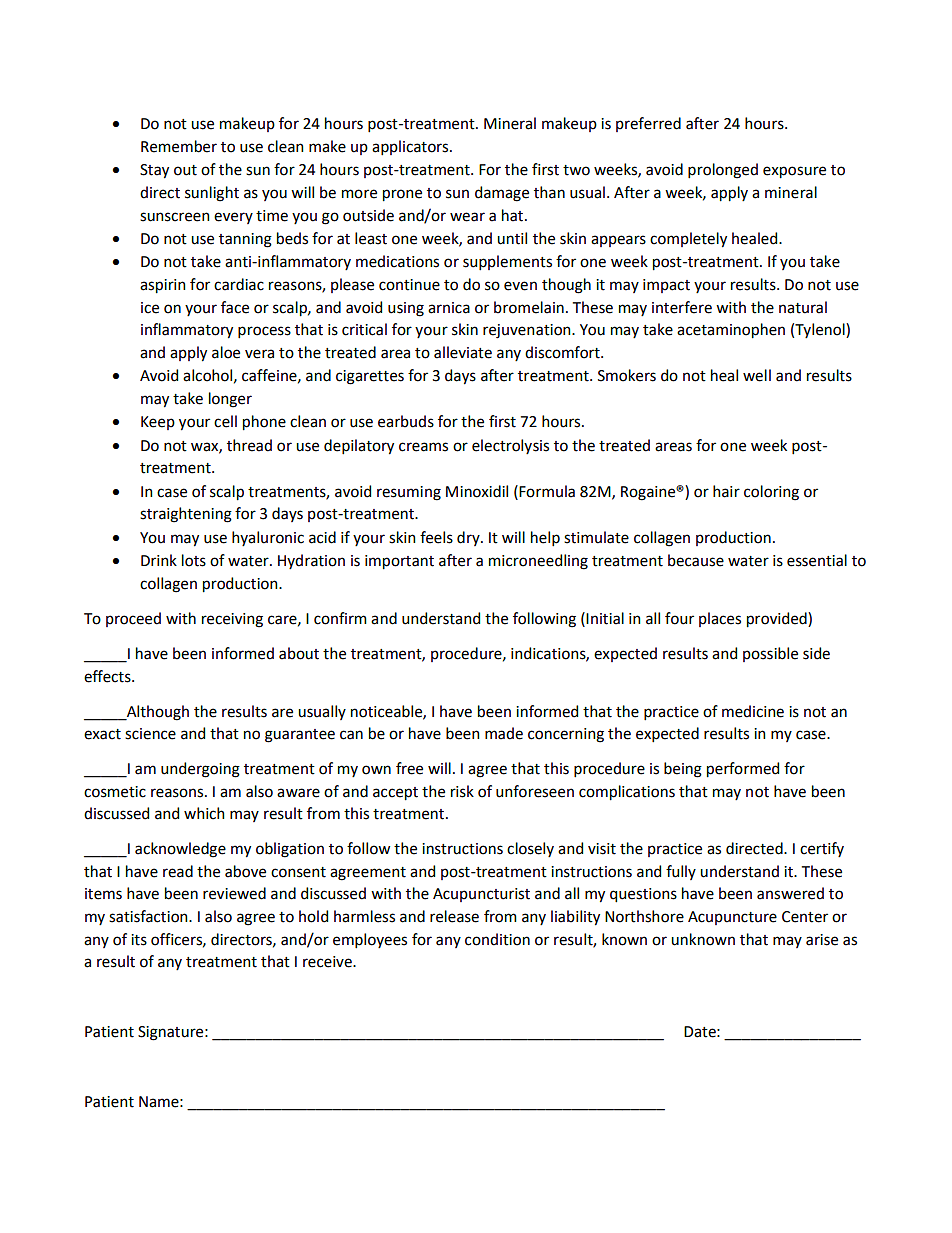 The width and height of the screenshot is (952, 1233). I want to click on dry, so click(469, 538).
